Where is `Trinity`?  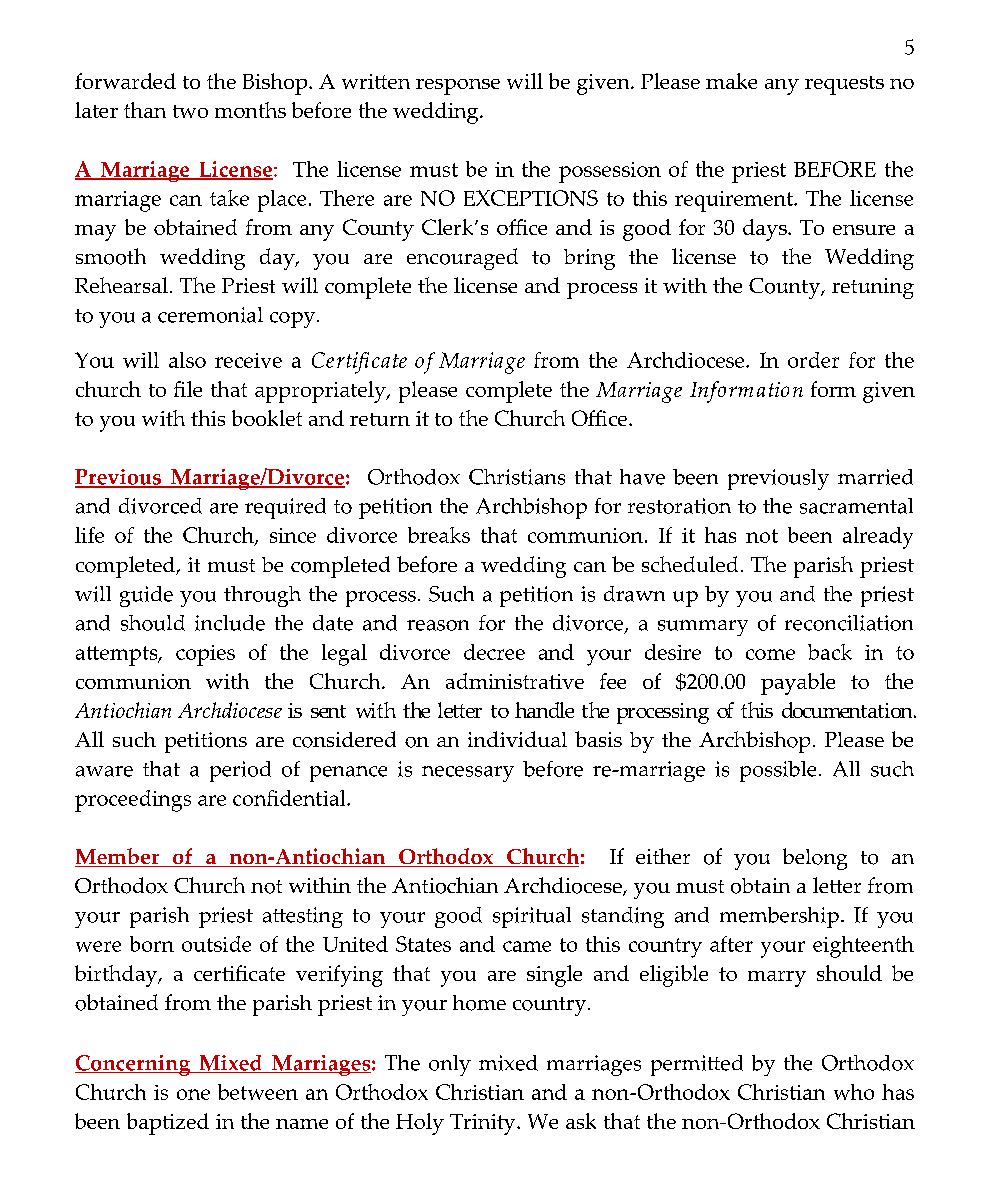
Trinity is located at coordinates (484, 1124).
